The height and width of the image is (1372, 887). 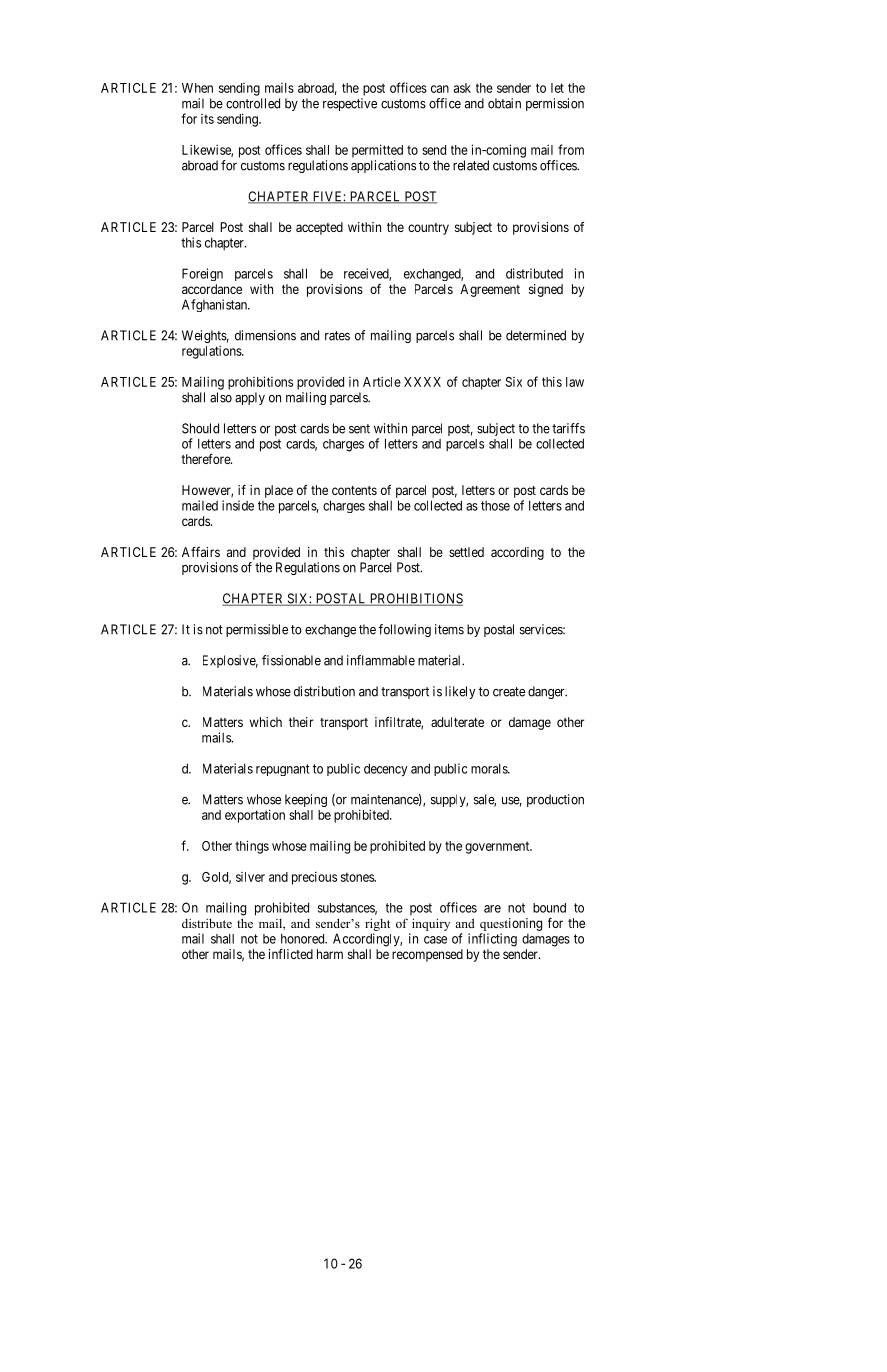 What do you see at coordinates (555, 104) in the image?
I see `permission` at bounding box center [555, 104].
